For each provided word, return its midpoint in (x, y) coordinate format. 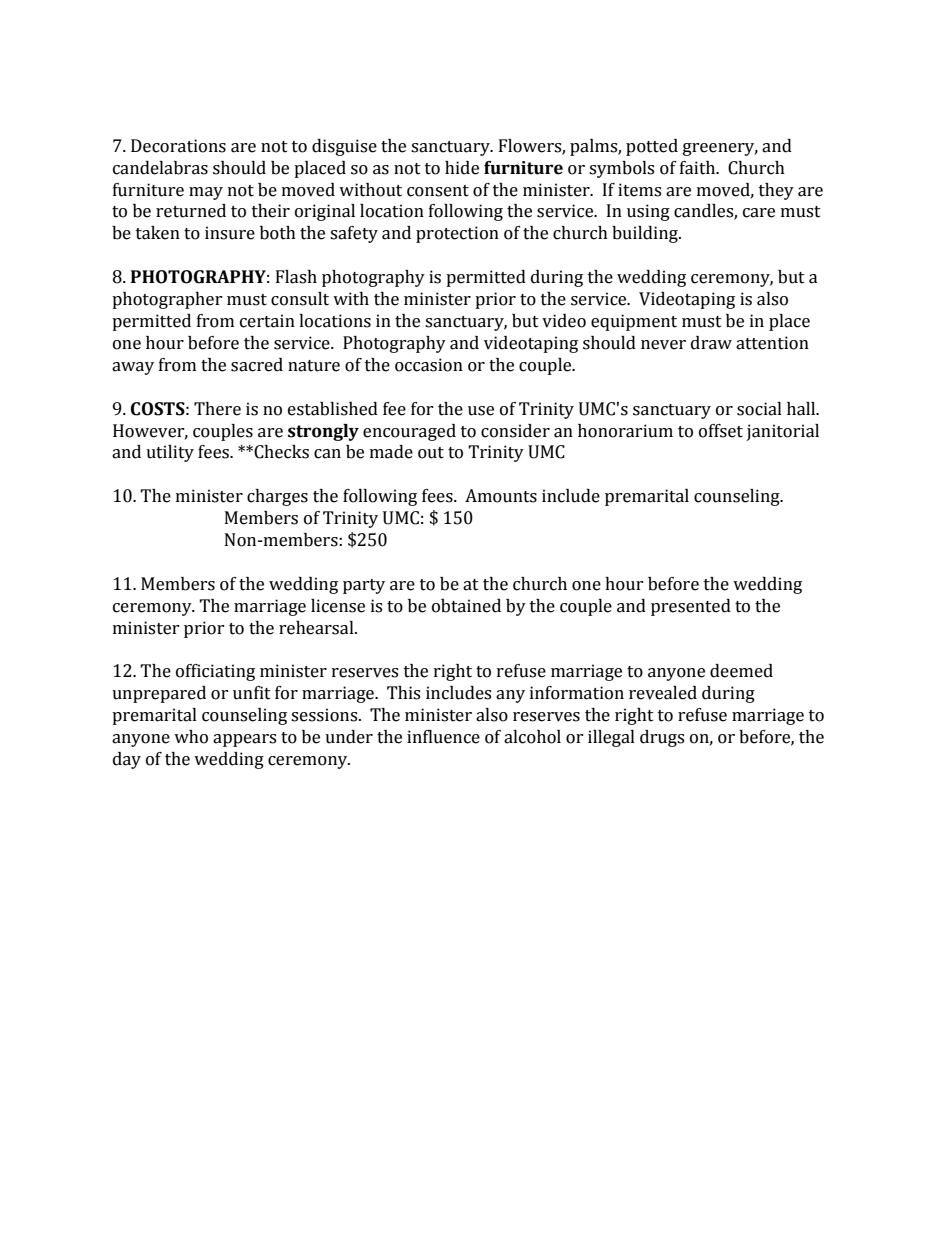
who (191, 737)
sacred (257, 365)
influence (443, 737)
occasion (429, 365)
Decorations (178, 146)
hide (462, 168)
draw (711, 343)
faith (699, 168)
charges (277, 497)
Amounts (501, 496)
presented (691, 607)
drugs (662, 738)
